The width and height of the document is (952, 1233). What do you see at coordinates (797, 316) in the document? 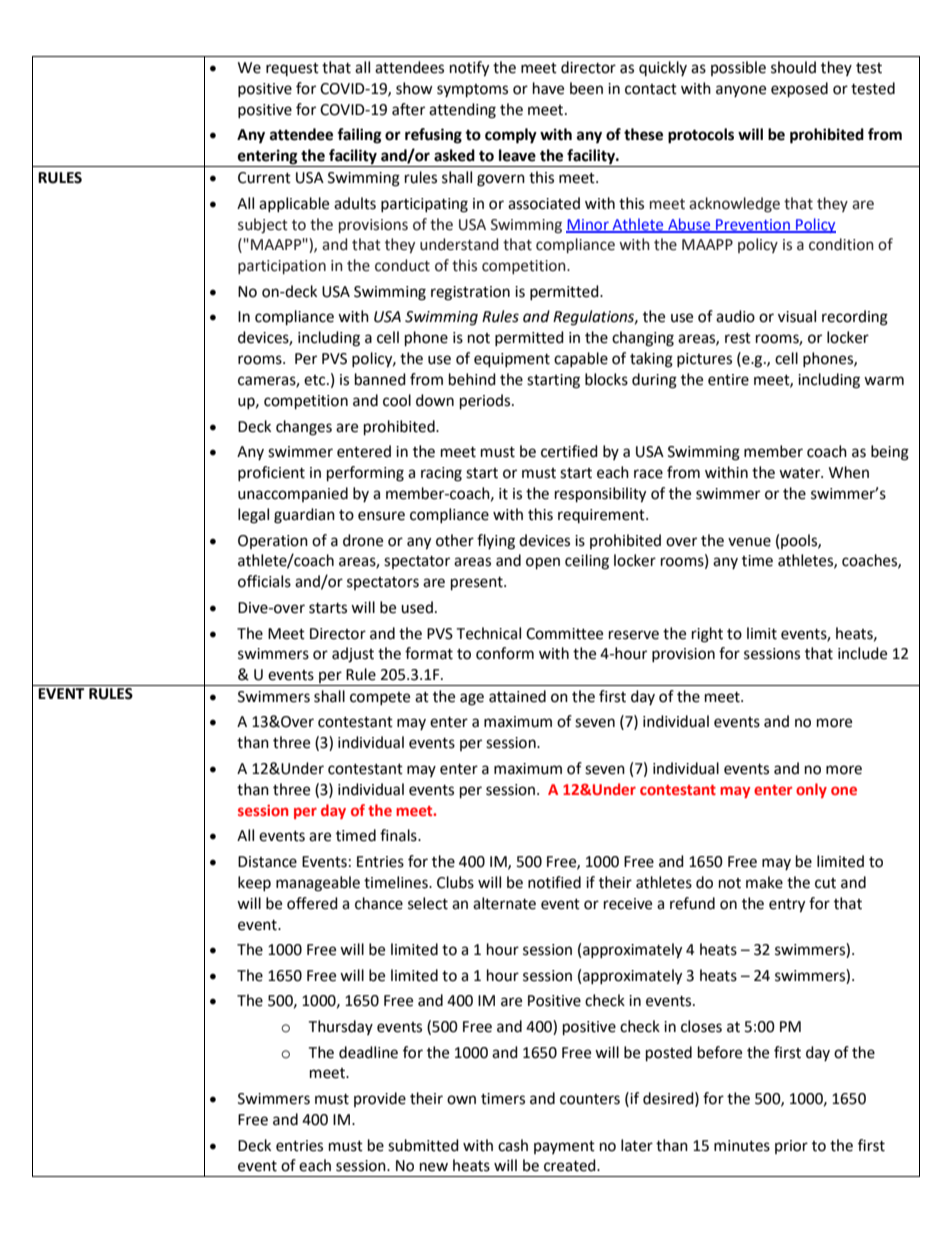
I see `visual` at bounding box center [797, 316].
